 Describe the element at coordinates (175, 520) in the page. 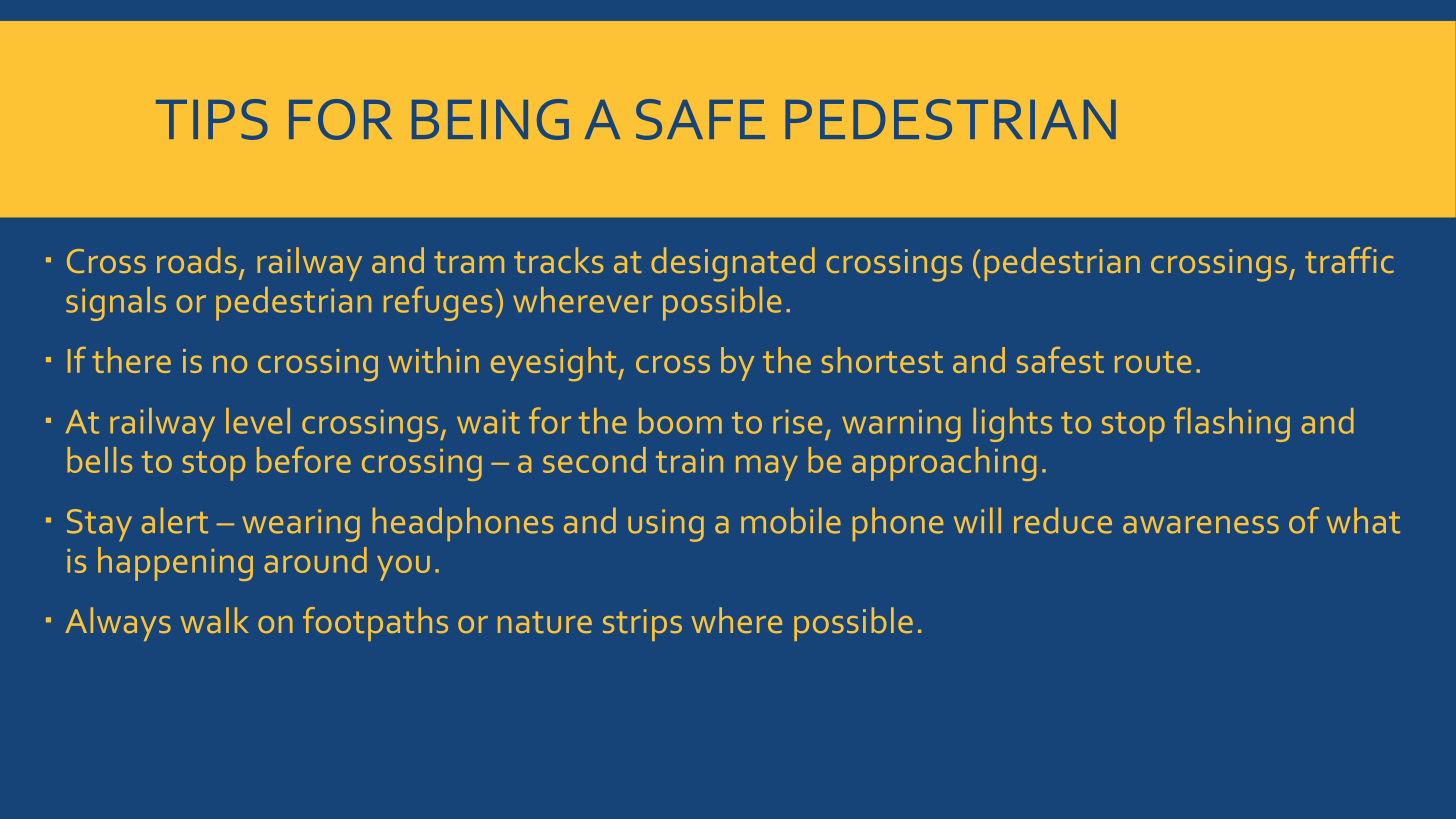

I see `alert` at that location.
